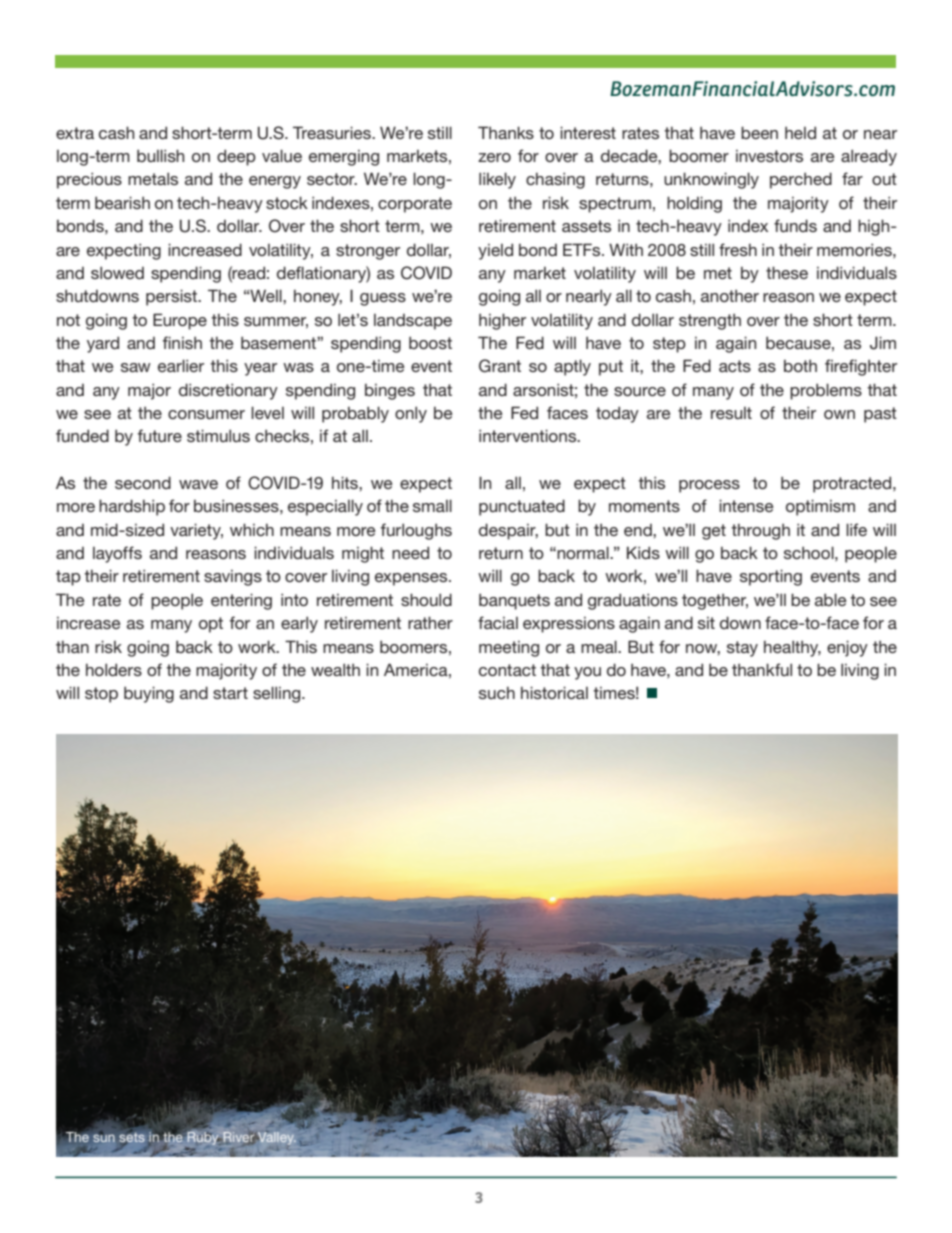  What do you see at coordinates (104, 1137) in the page?
I see `sun` at bounding box center [104, 1137].
